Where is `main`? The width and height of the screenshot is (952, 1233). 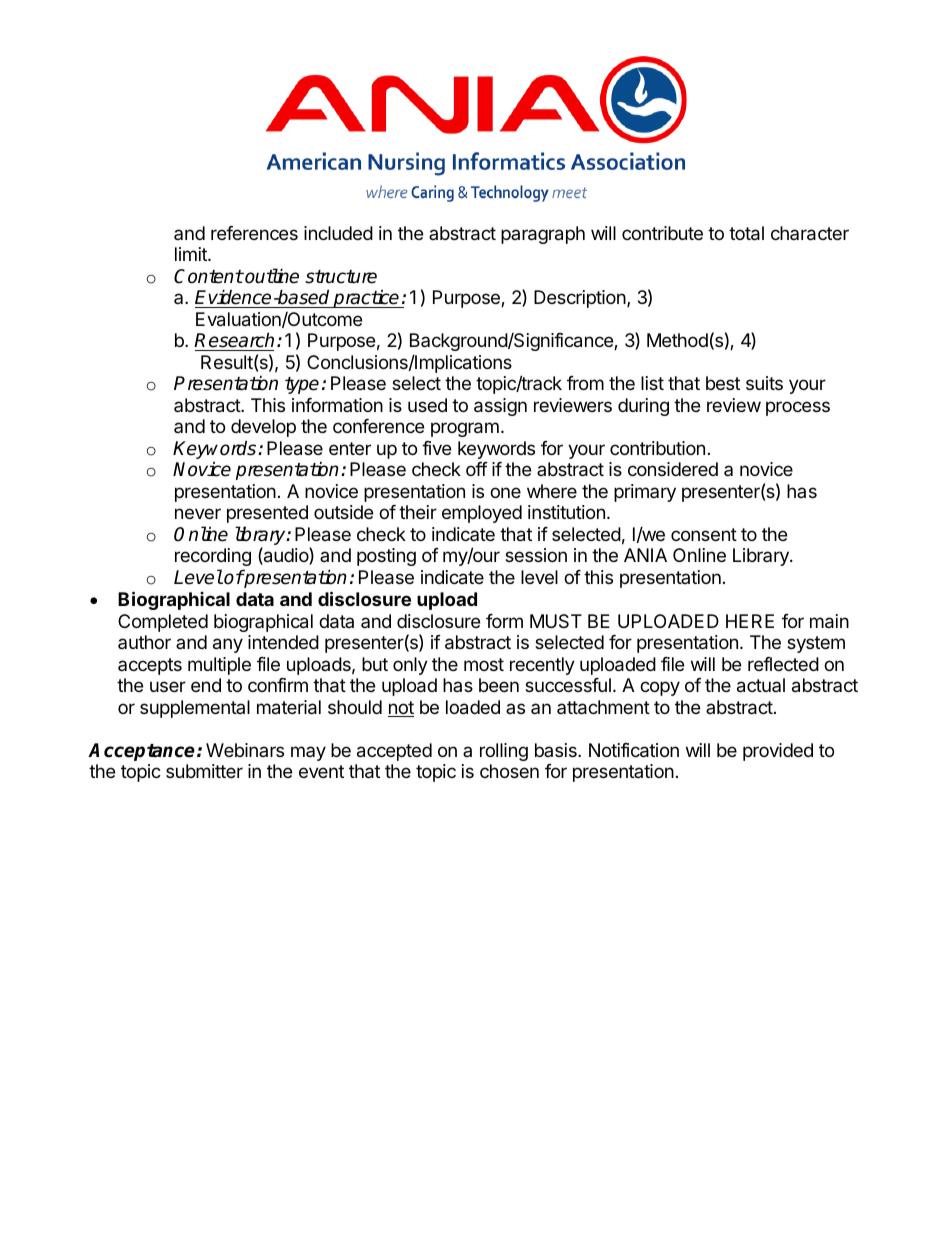
main is located at coordinates (829, 621).
